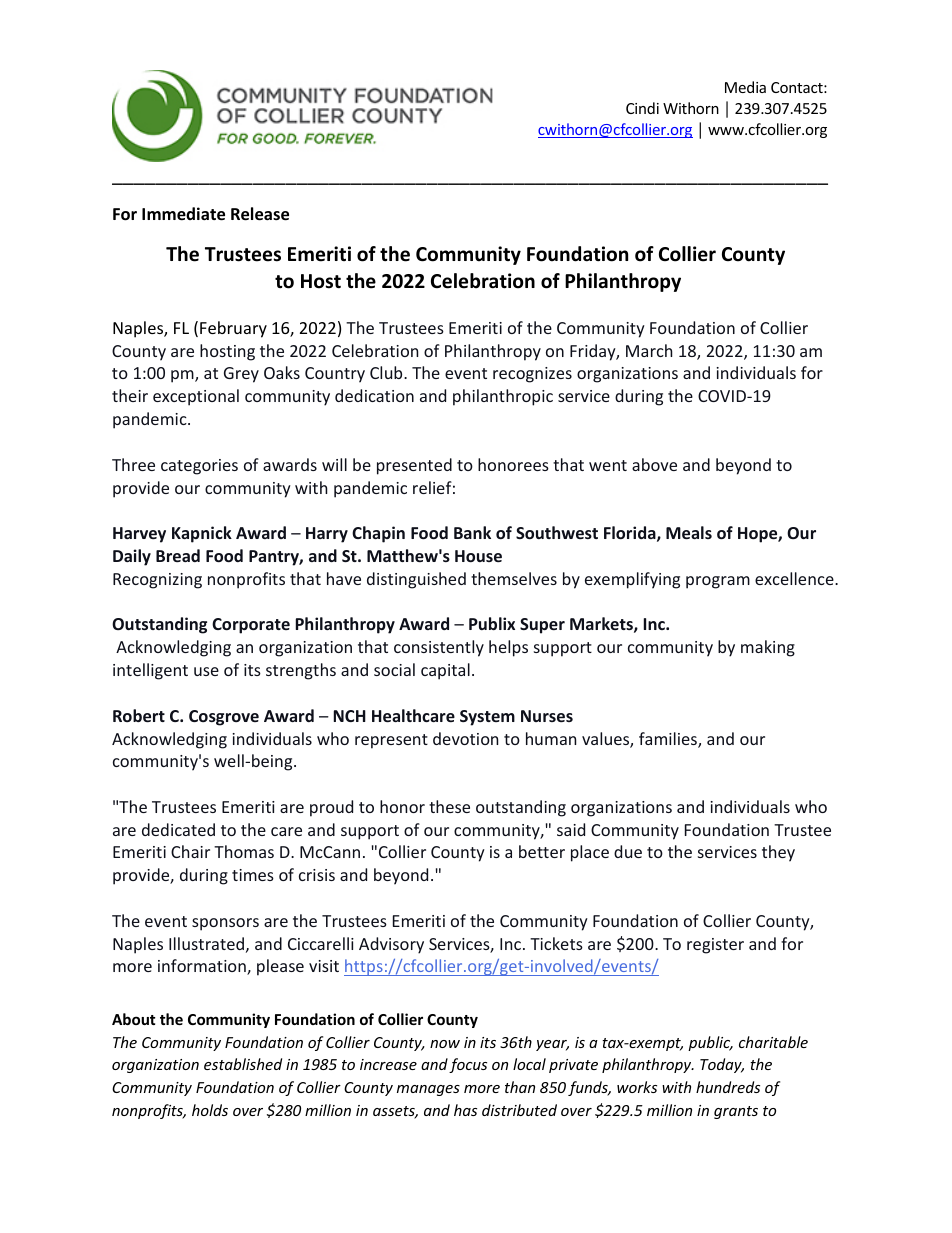  What do you see at coordinates (210, 1110) in the screenshot?
I see `holds` at bounding box center [210, 1110].
